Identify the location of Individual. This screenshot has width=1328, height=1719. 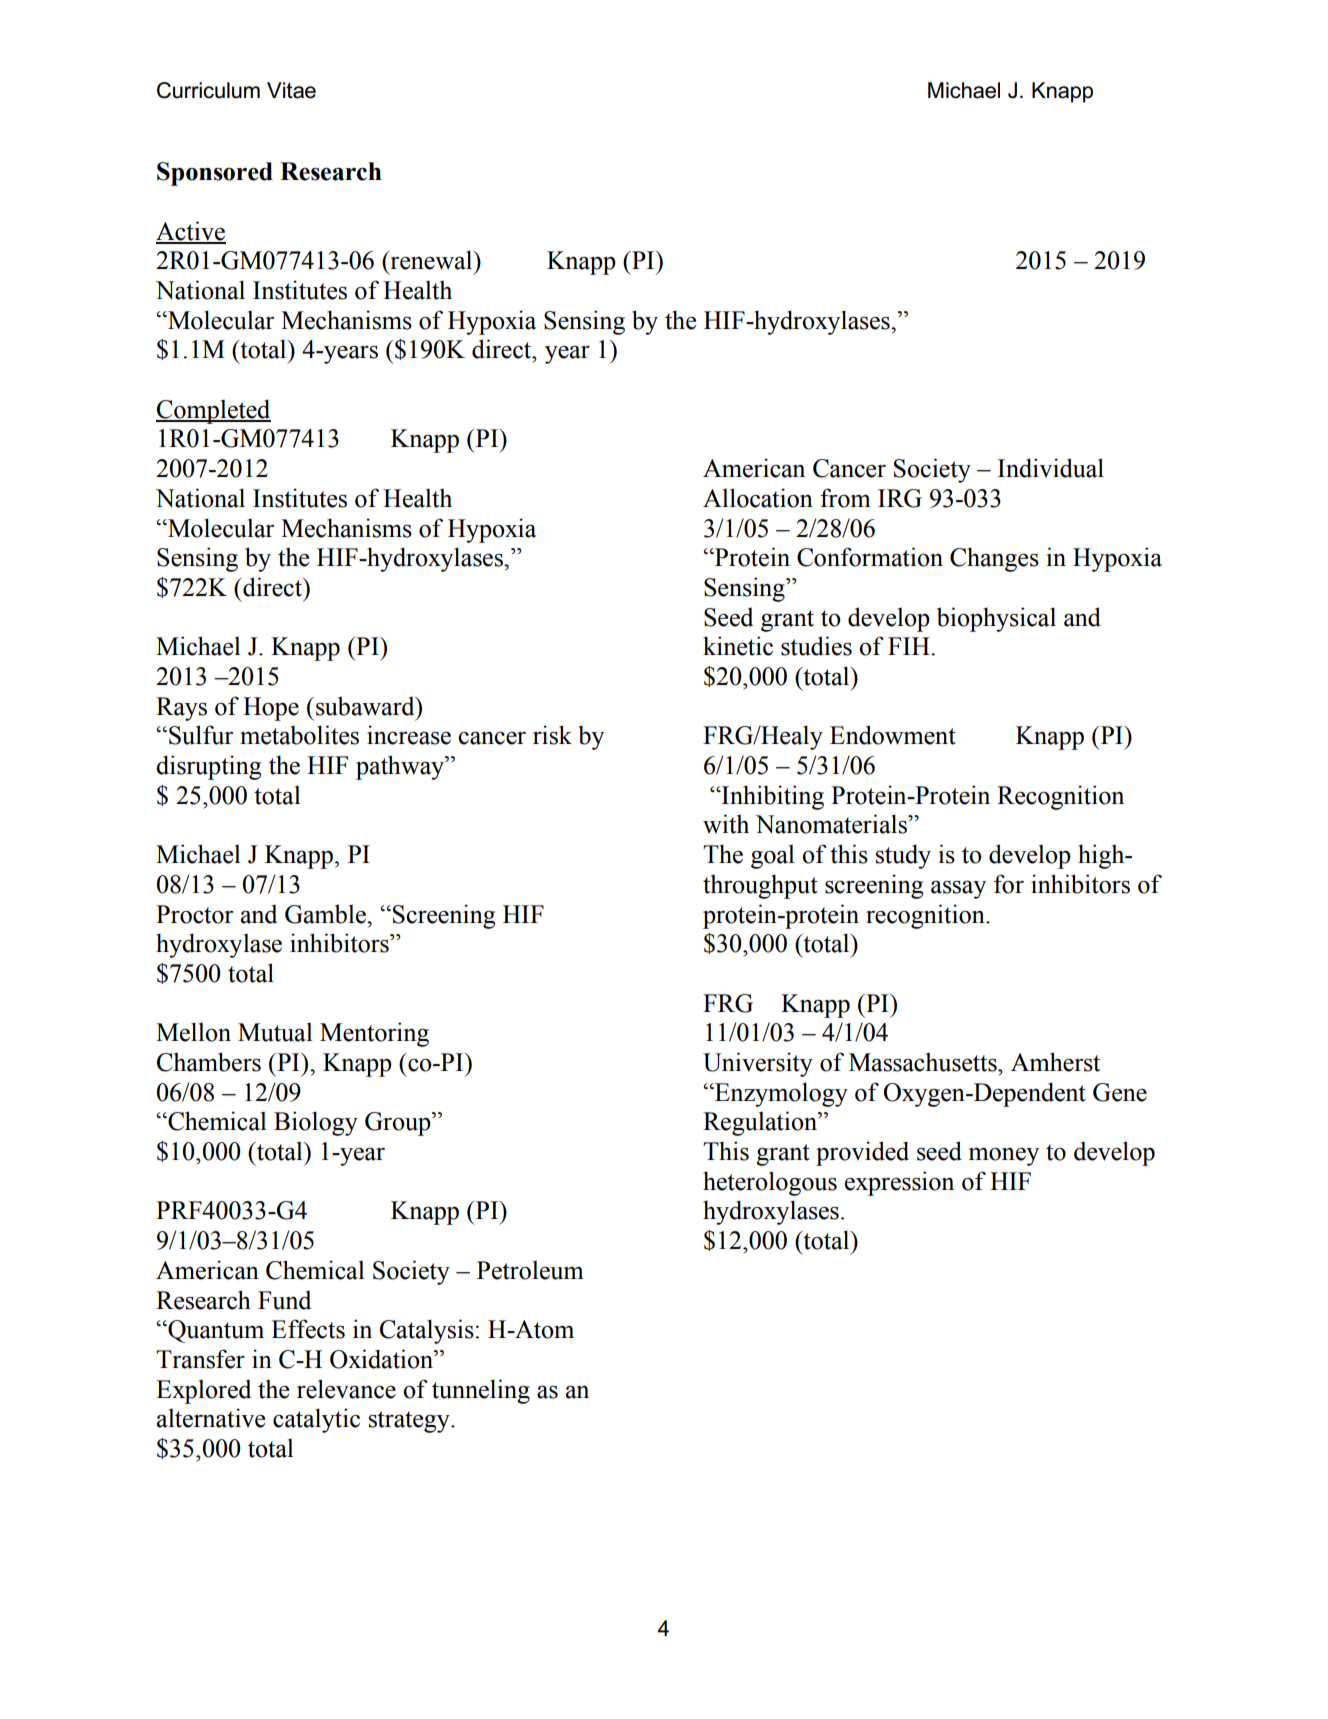
(1051, 468).
